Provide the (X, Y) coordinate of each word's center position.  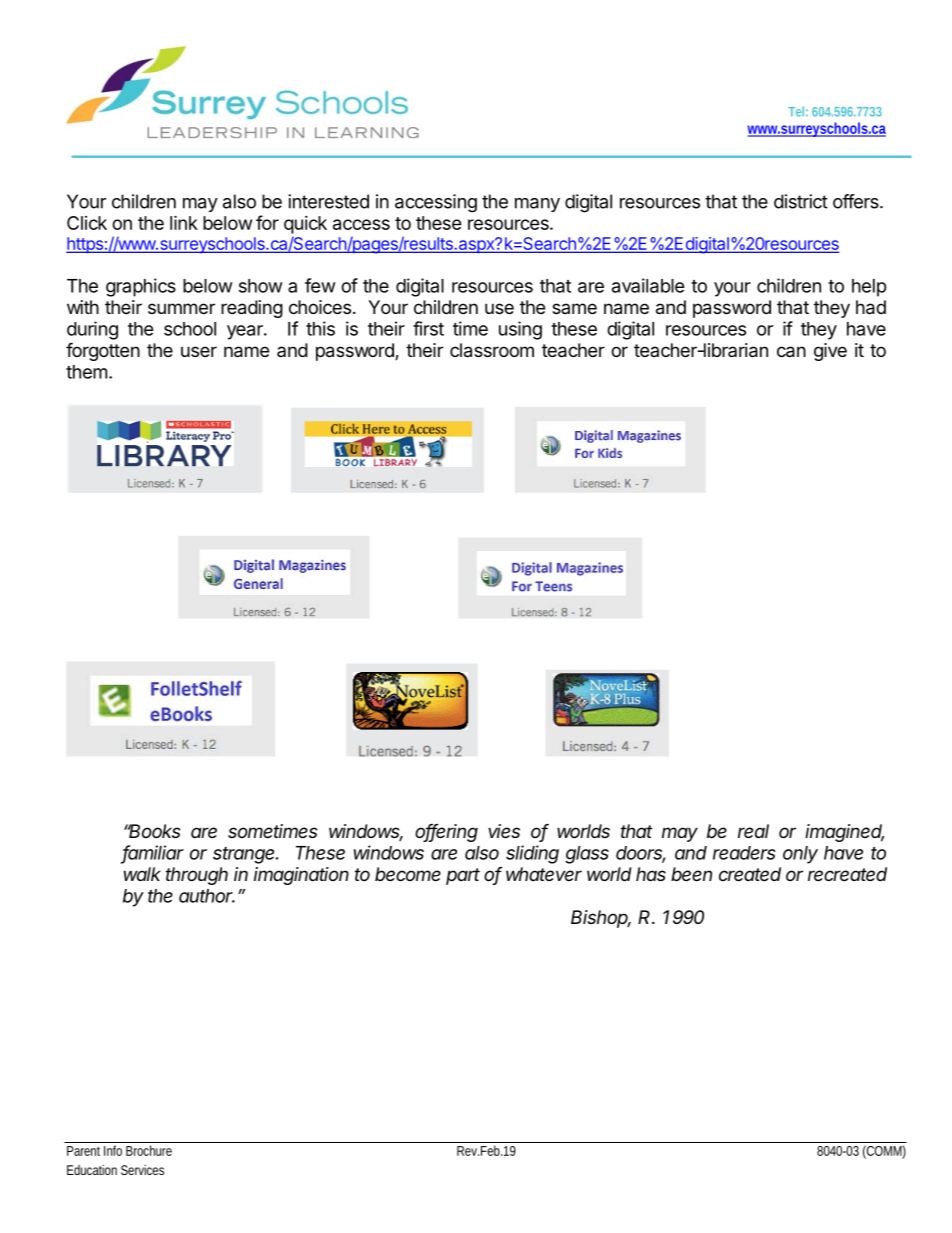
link (184, 222)
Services (142, 1170)
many (537, 205)
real (753, 831)
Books (154, 831)
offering (446, 833)
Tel (796, 111)
